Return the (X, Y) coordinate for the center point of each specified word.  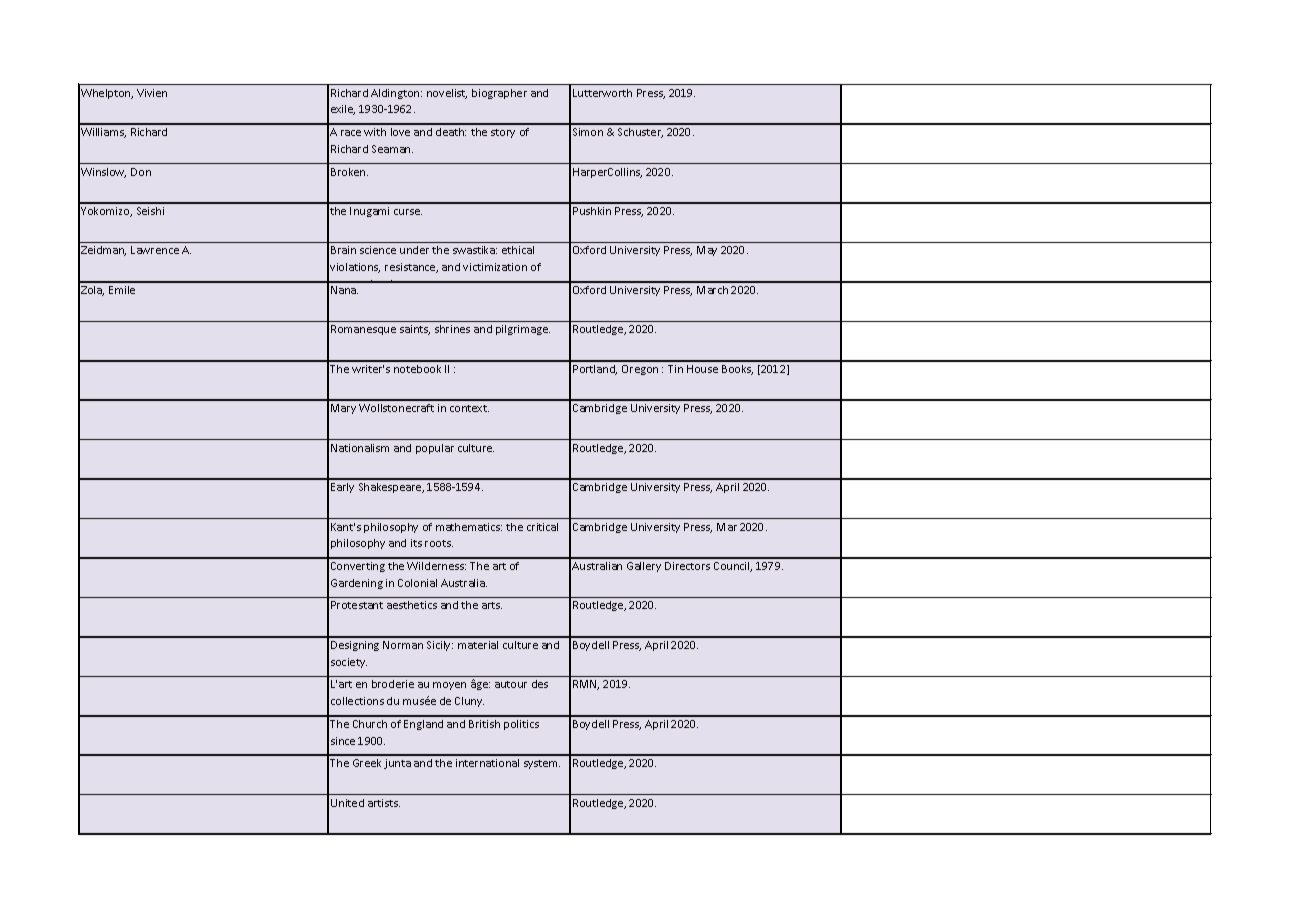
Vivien (152, 93)
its (416, 543)
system (542, 764)
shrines (452, 329)
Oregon (640, 370)
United (347, 803)
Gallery (644, 567)
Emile (122, 290)
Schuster (640, 133)
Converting (358, 567)
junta (397, 764)
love (400, 132)
